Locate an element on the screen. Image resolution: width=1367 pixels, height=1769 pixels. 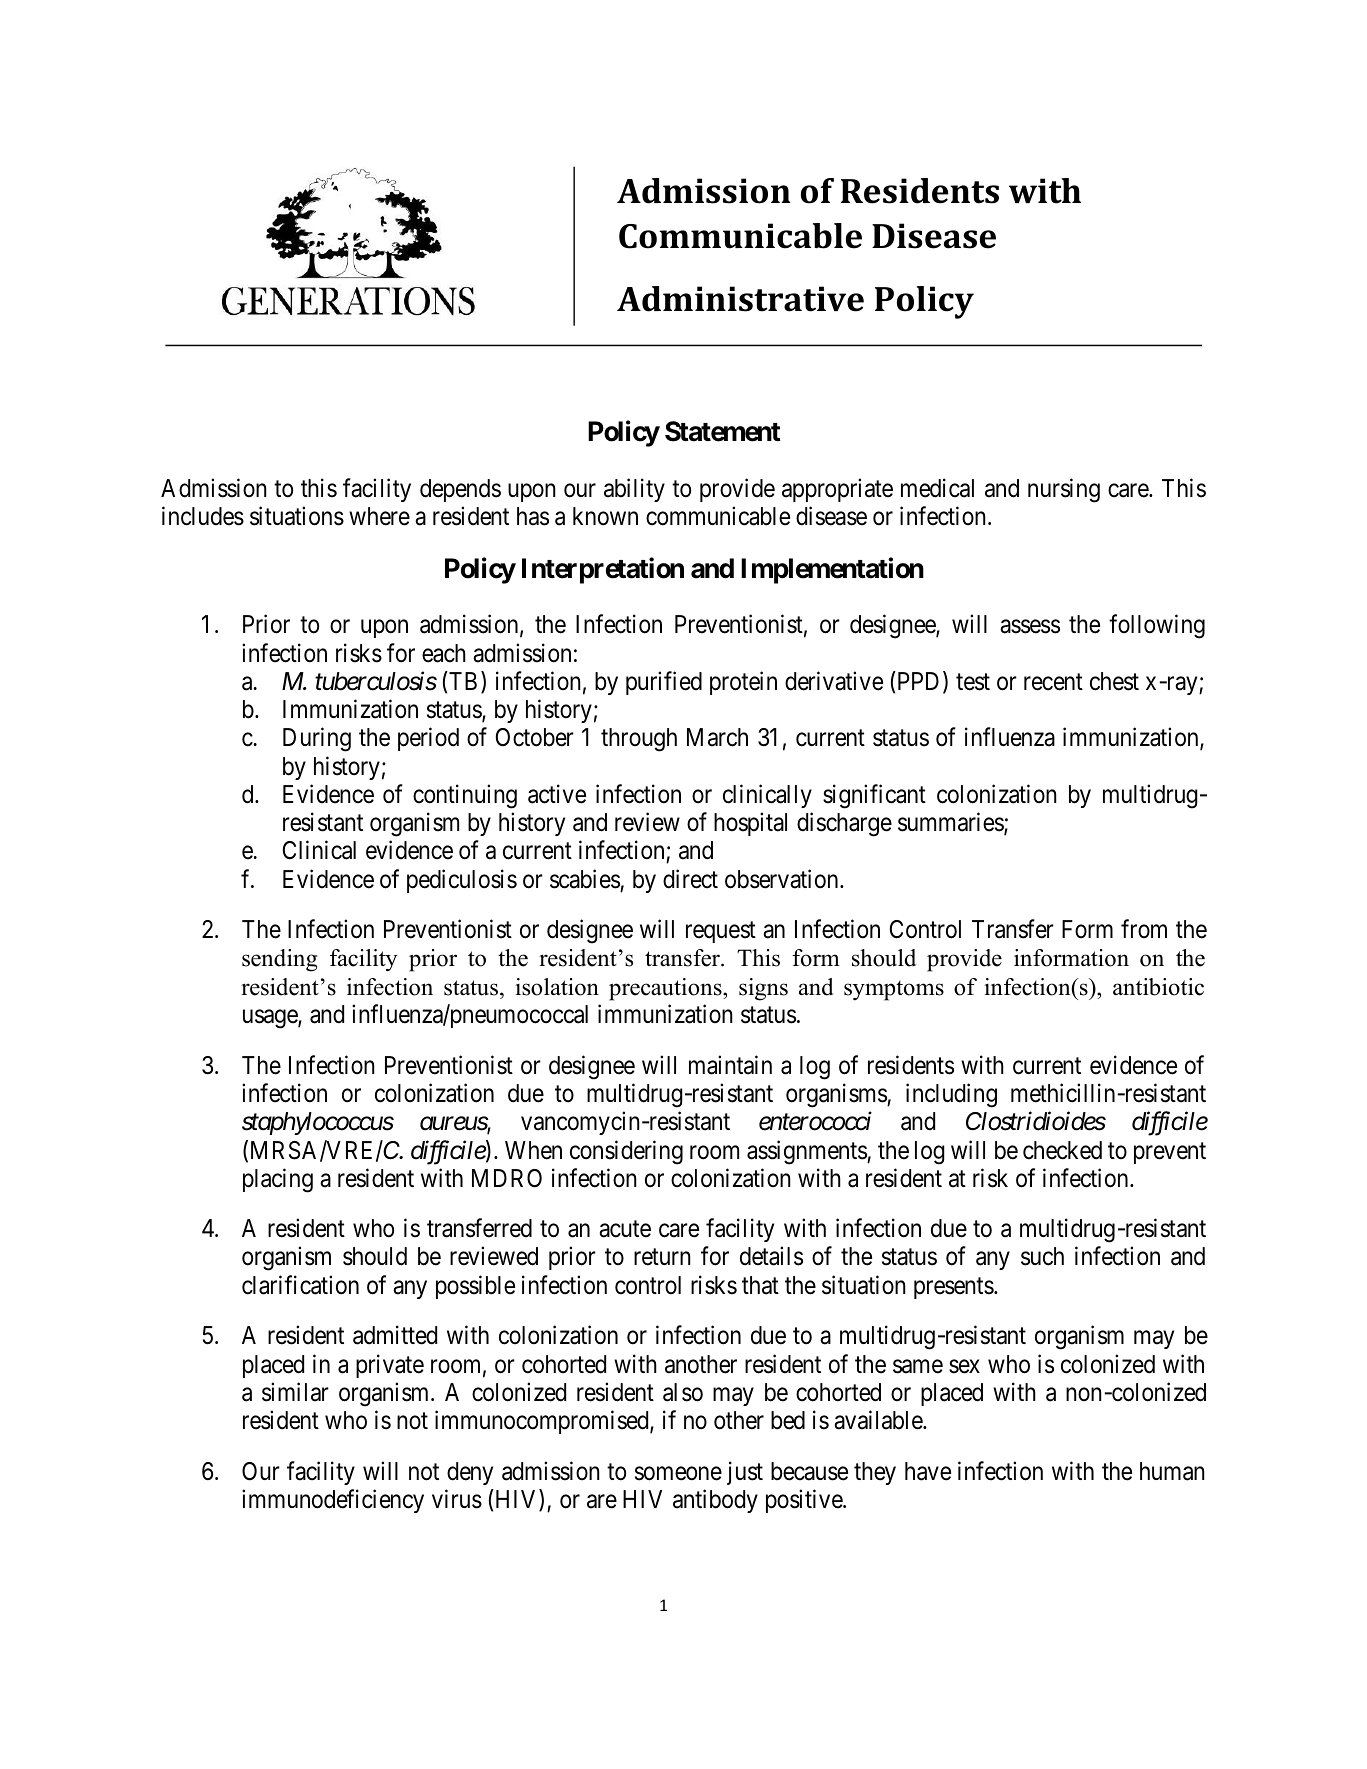
immunodeficiency is located at coordinates (333, 1501).
